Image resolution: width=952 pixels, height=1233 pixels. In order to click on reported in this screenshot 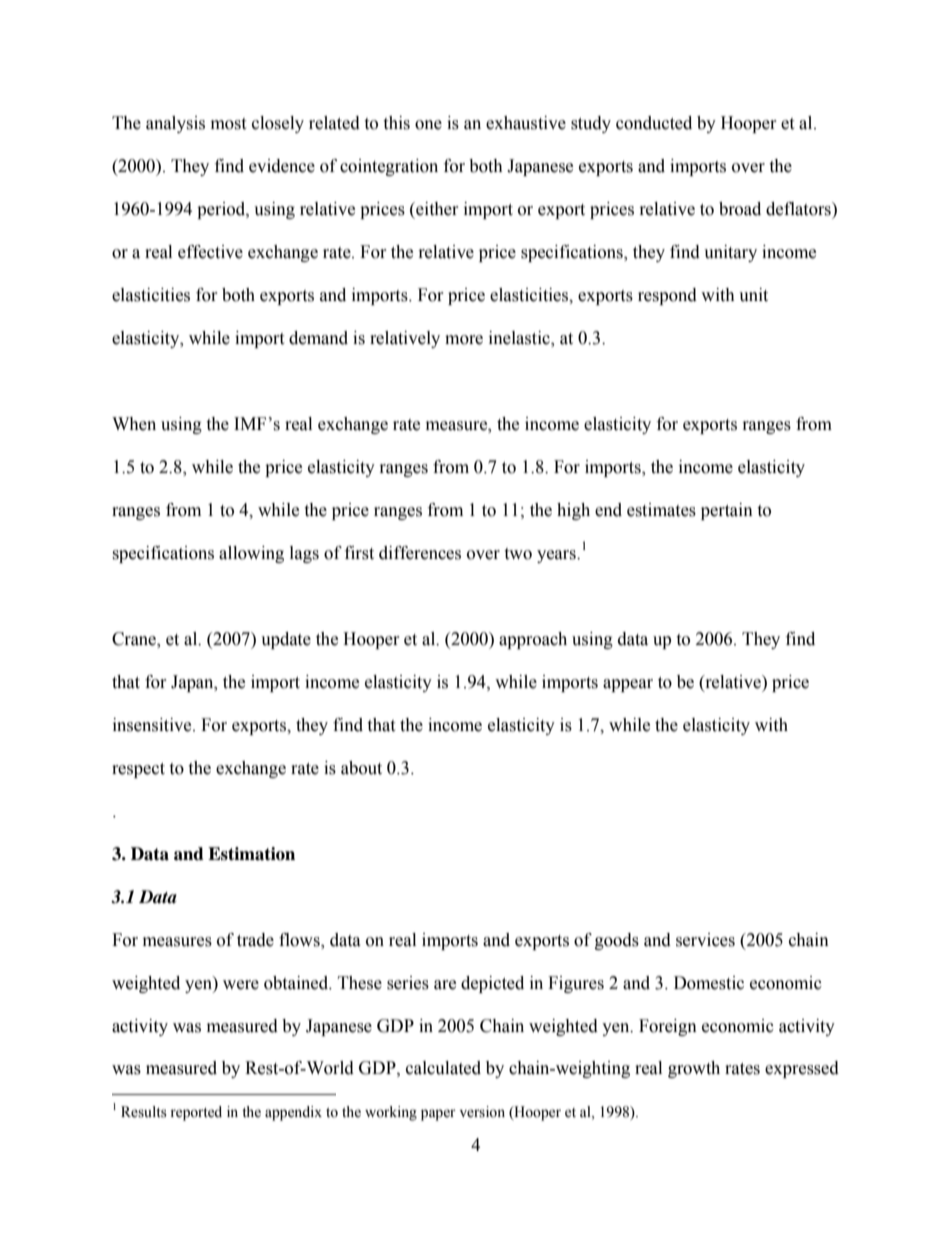, I will do `click(196, 1113)`.
